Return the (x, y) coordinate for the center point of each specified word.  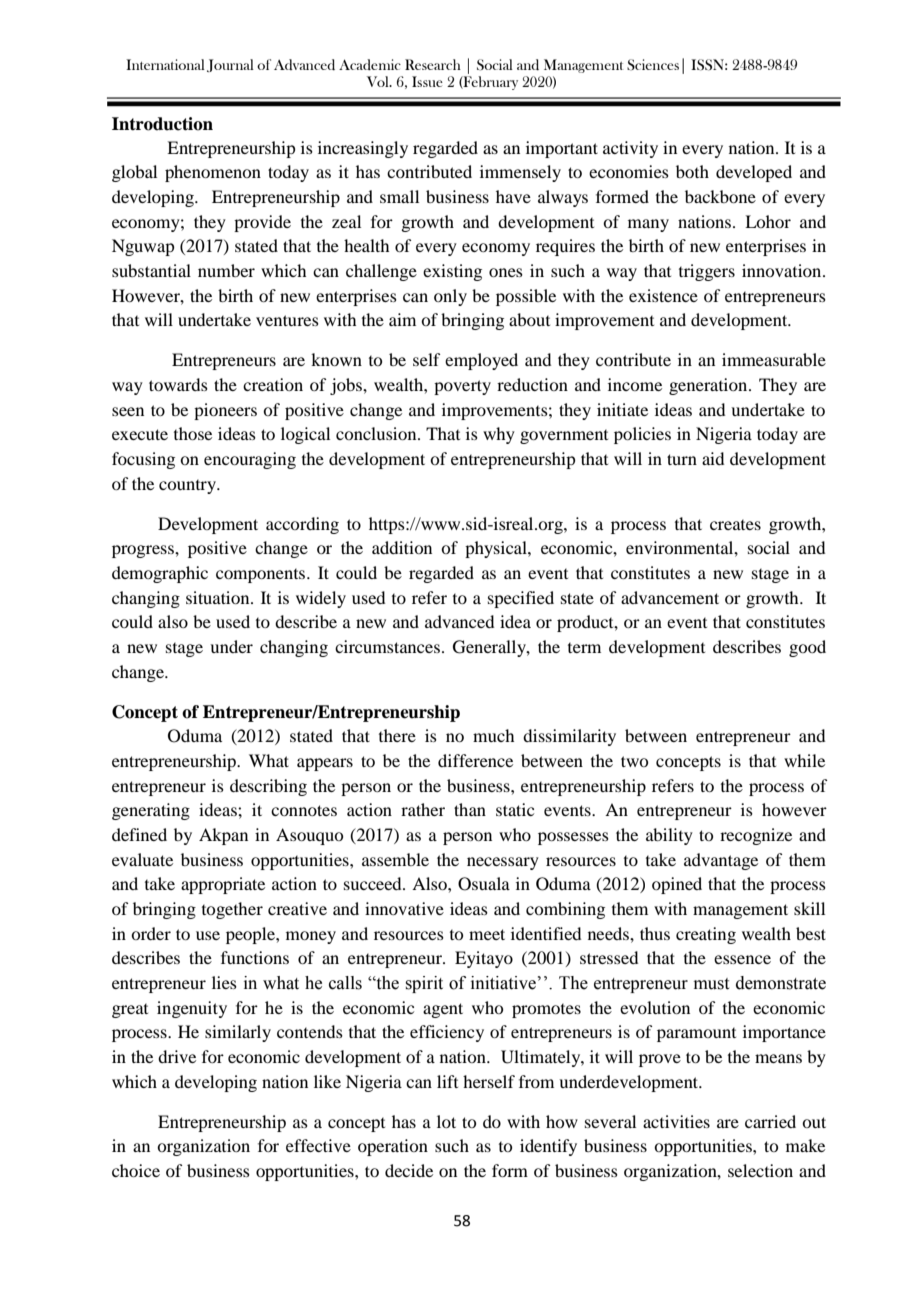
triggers (707, 272)
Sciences (653, 65)
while (804, 760)
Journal (230, 65)
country (188, 487)
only (450, 297)
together (232, 910)
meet (487, 934)
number (226, 270)
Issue (427, 81)
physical (497, 549)
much (493, 735)
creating (706, 935)
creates (735, 525)
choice (136, 1170)
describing (268, 787)
